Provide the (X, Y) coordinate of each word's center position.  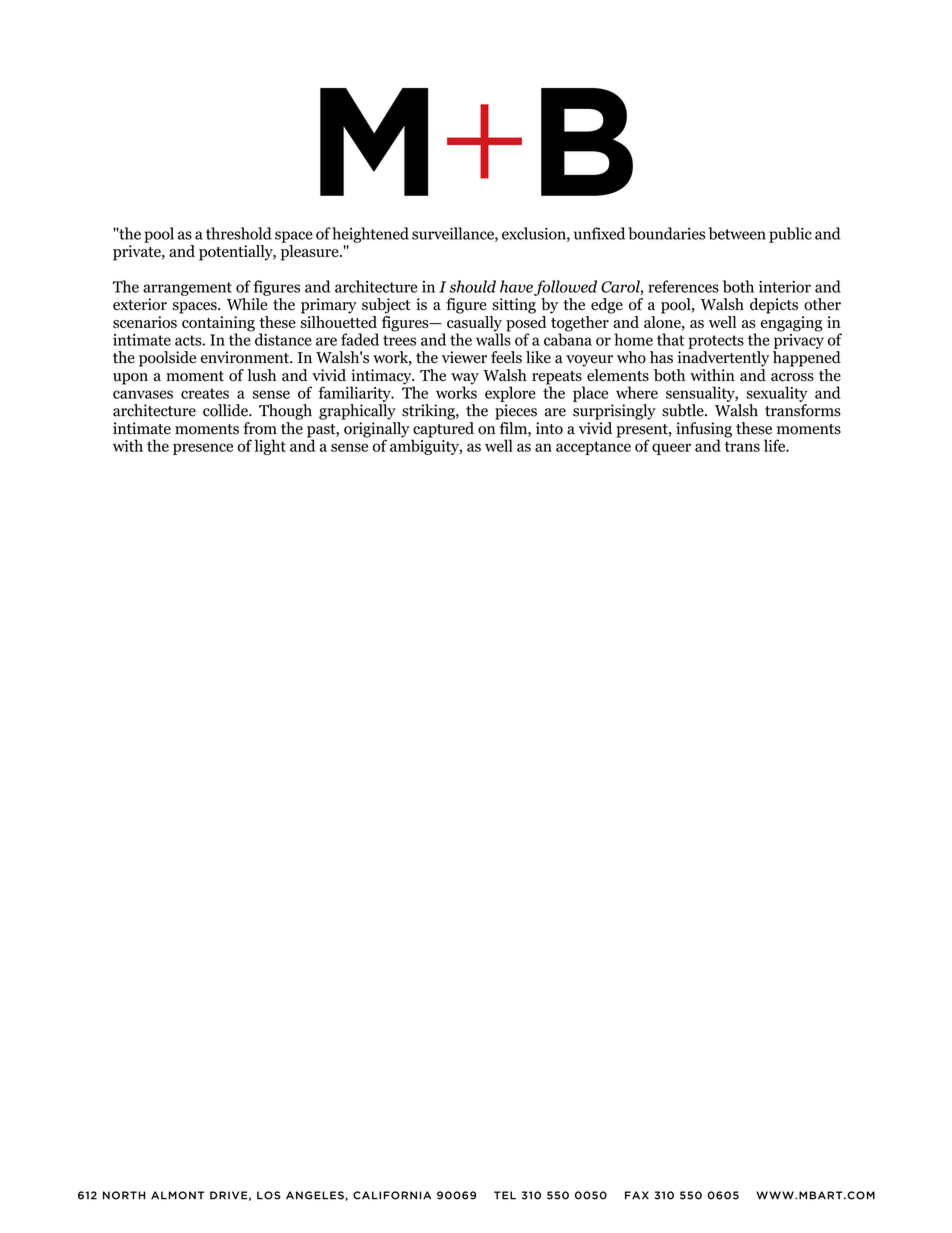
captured (442, 431)
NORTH (124, 1195)
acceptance (593, 448)
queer (671, 449)
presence (203, 449)
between (737, 233)
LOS (268, 1195)
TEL (505, 1195)
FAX (637, 1195)
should (472, 286)
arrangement (187, 289)
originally (378, 431)
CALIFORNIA (392, 1195)
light (270, 447)
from (260, 428)
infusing (704, 431)
